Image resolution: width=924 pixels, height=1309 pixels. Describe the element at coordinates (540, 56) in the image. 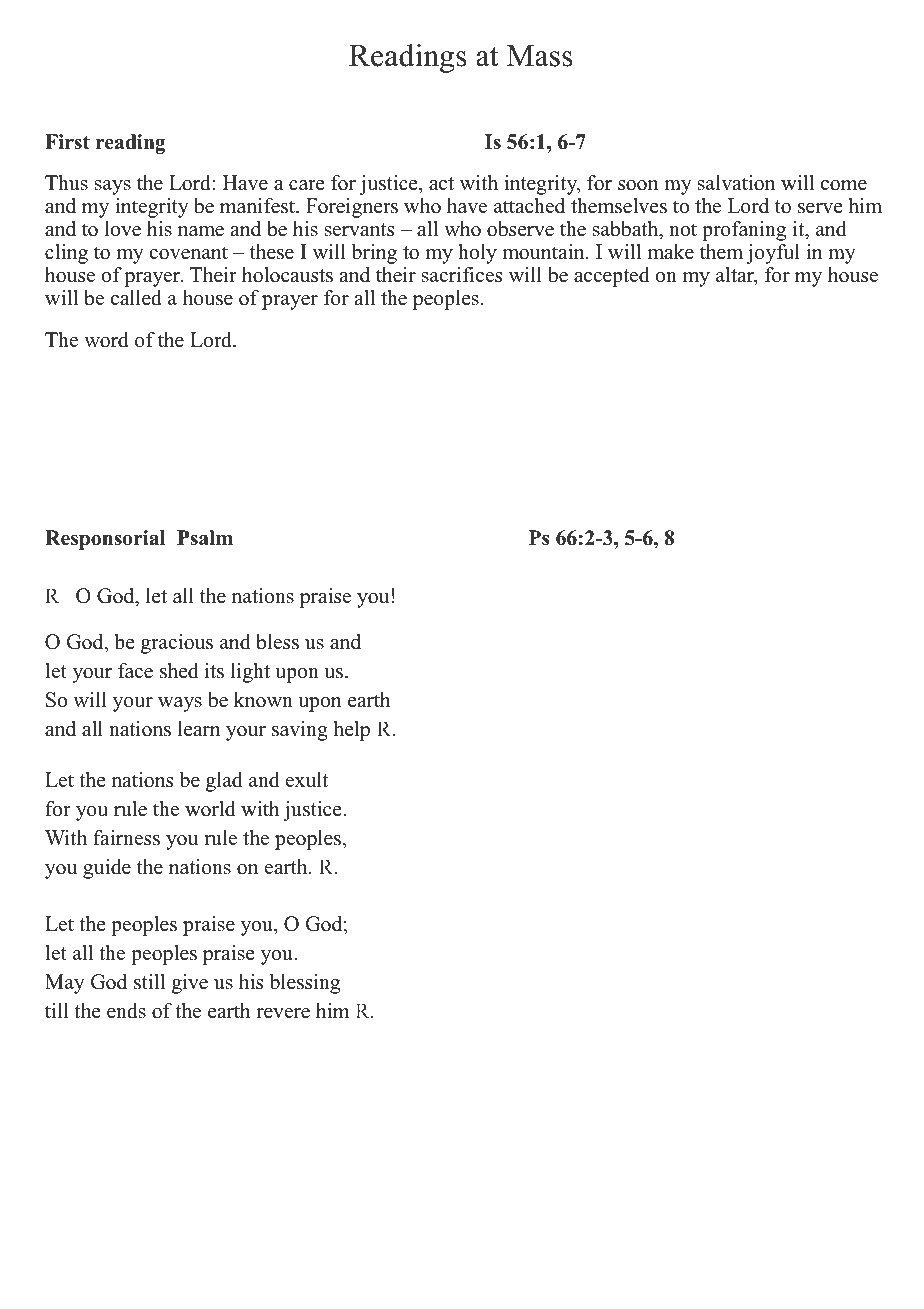

I see `Mass` at that location.
